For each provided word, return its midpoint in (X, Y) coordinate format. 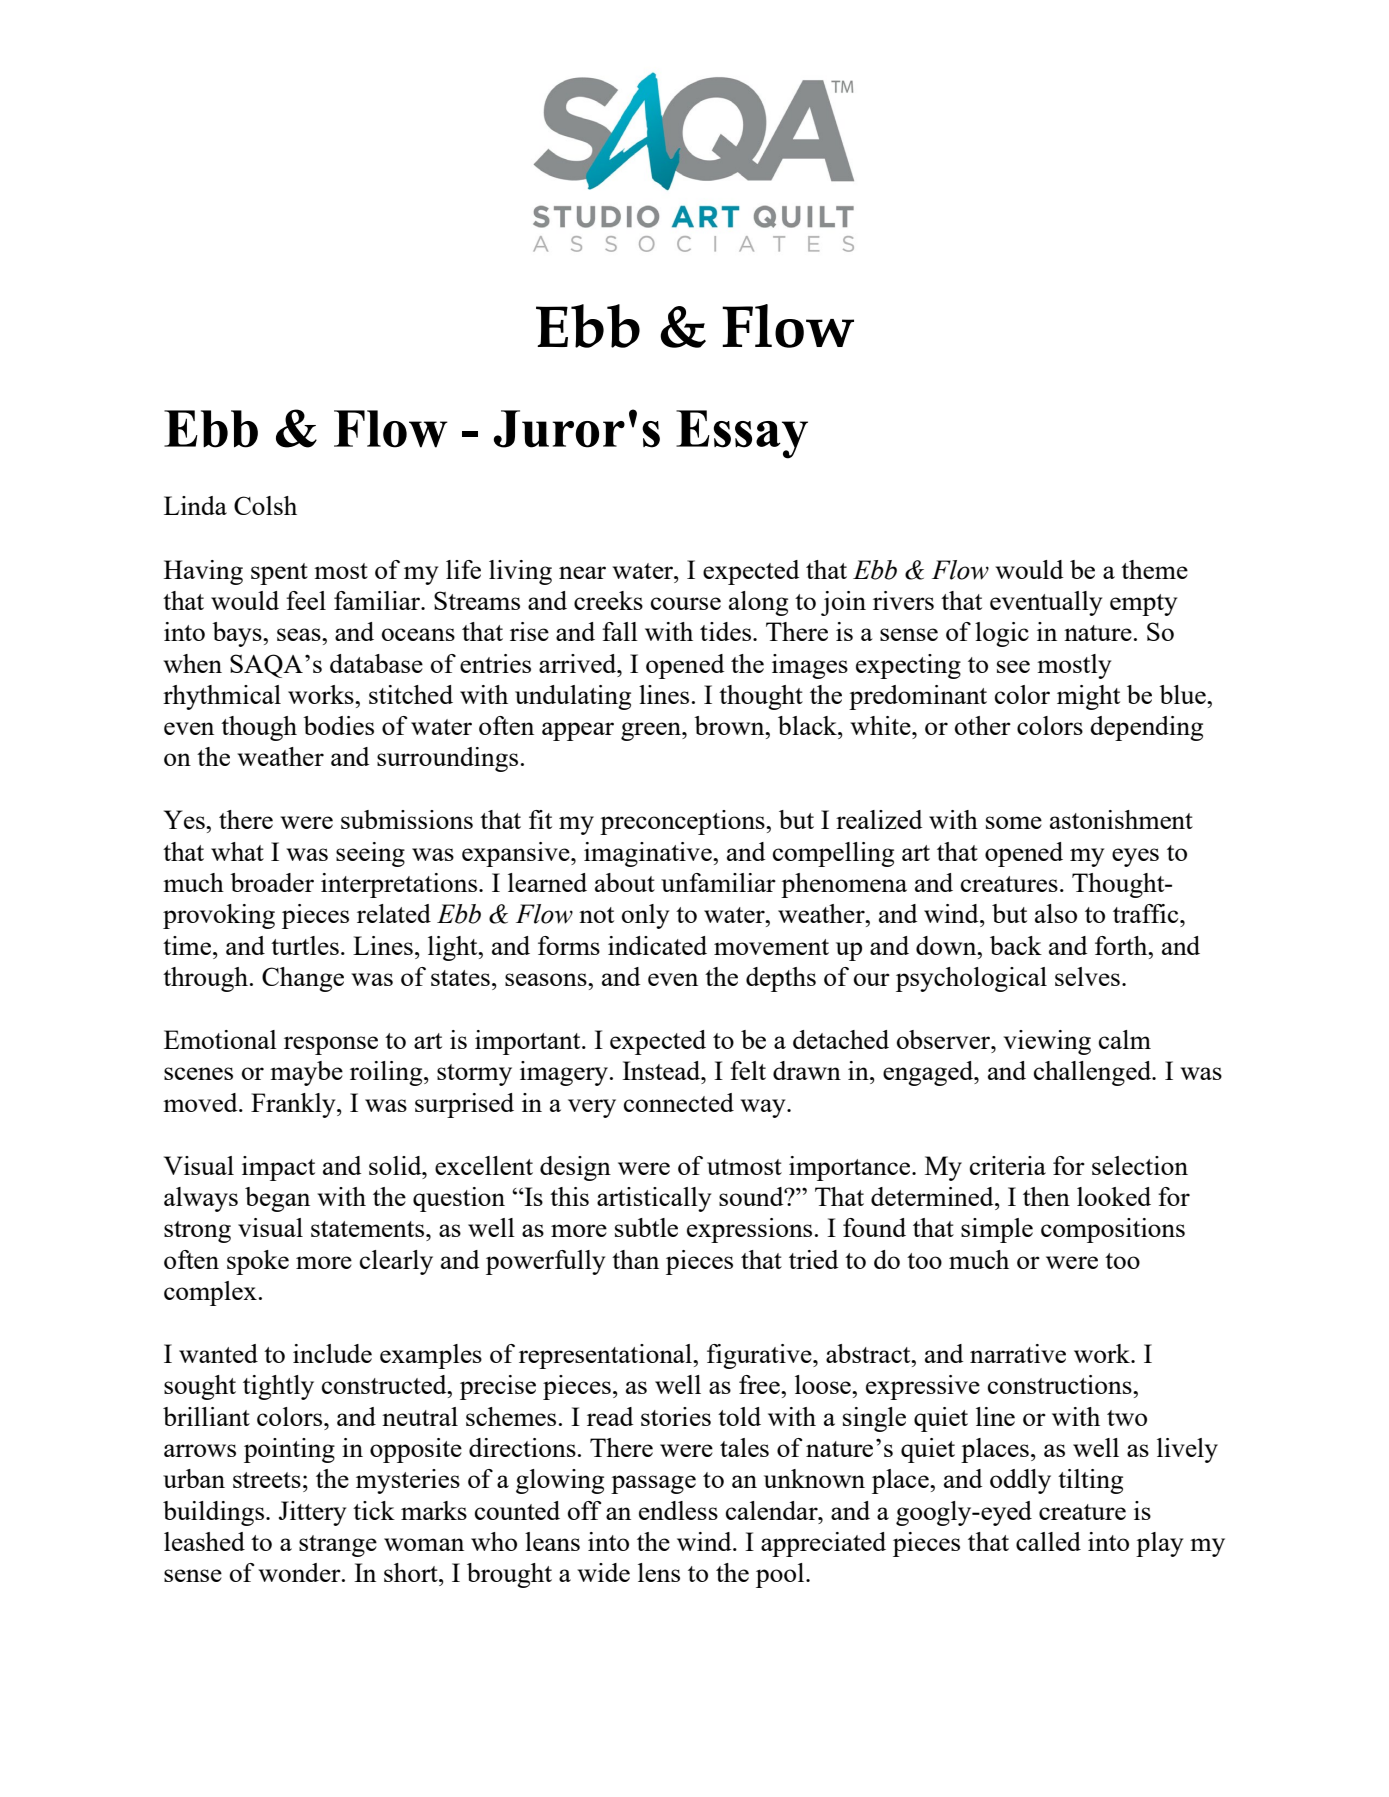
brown (730, 725)
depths (781, 979)
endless (678, 1510)
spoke (258, 1262)
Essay (742, 434)
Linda (195, 505)
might (1088, 697)
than (635, 1259)
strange (338, 1546)
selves (1087, 976)
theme (1154, 569)
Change (303, 979)
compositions (1113, 1230)
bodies (338, 725)
